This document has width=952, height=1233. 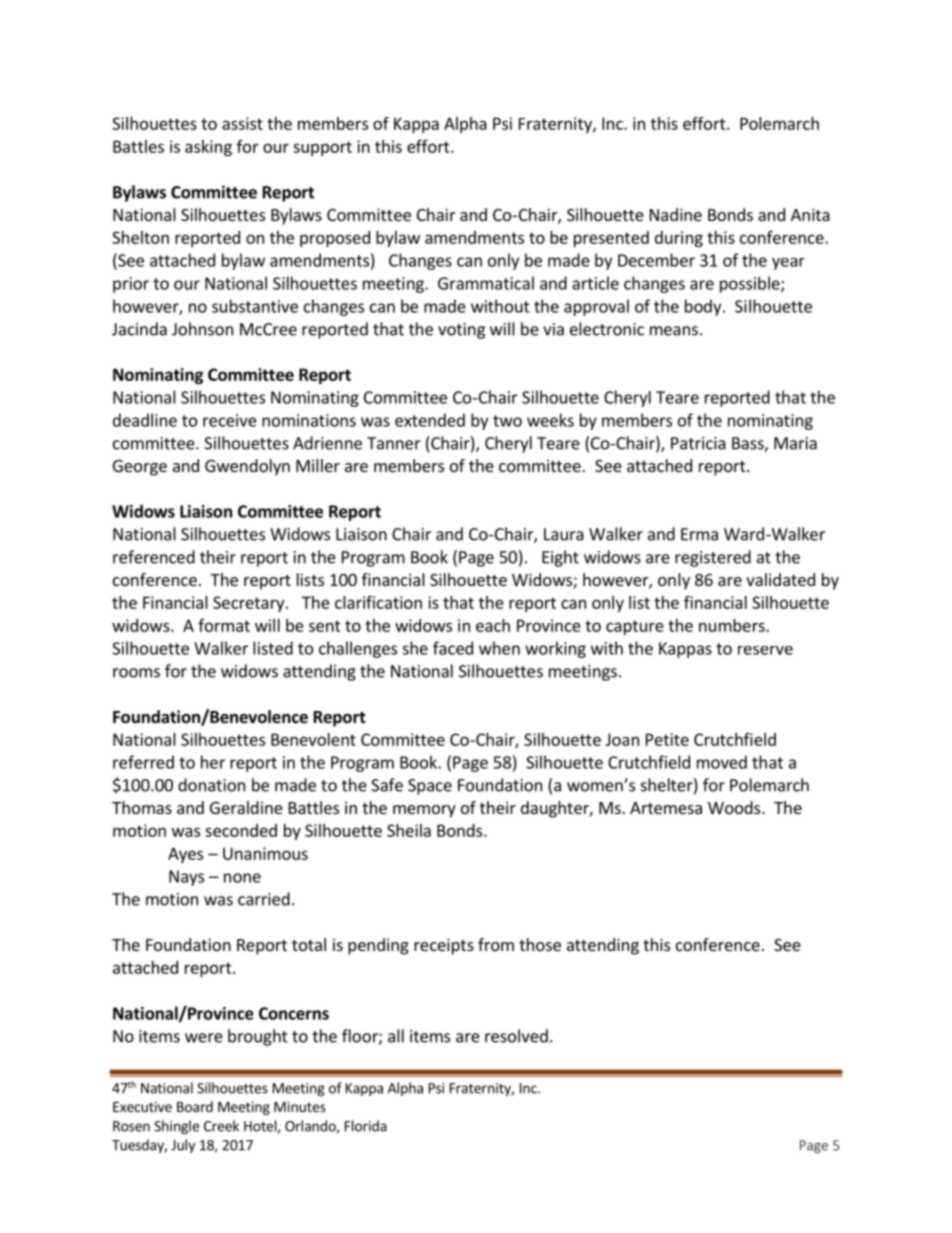 What do you see at coordinates (322, 148) in the document?
I see `support` at bounding box center [322, 148].
